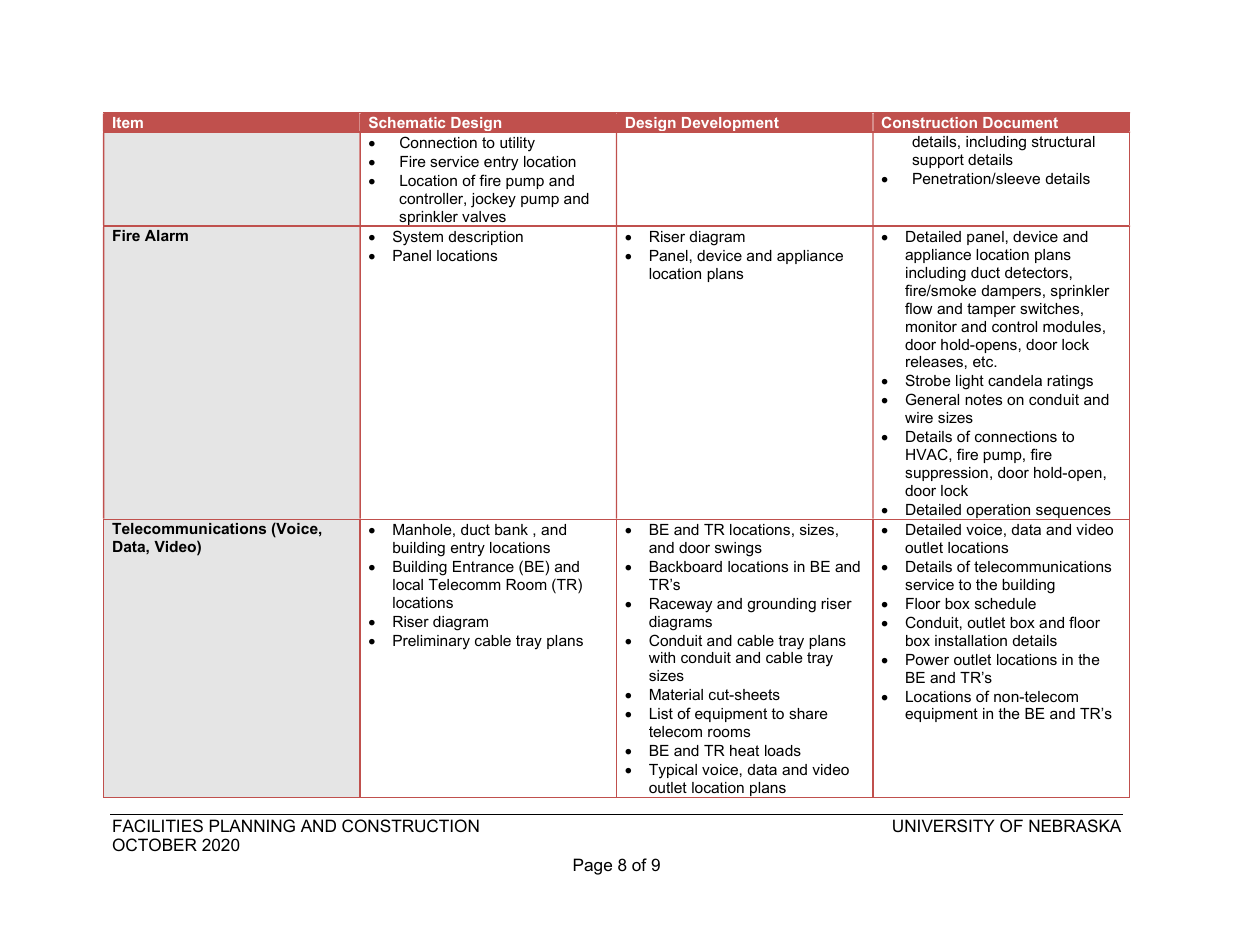 This page has height=952, width=1233. What do you see at coordinates (408, 584) in the page?
I see `local` at bounding box center [408, 584].
